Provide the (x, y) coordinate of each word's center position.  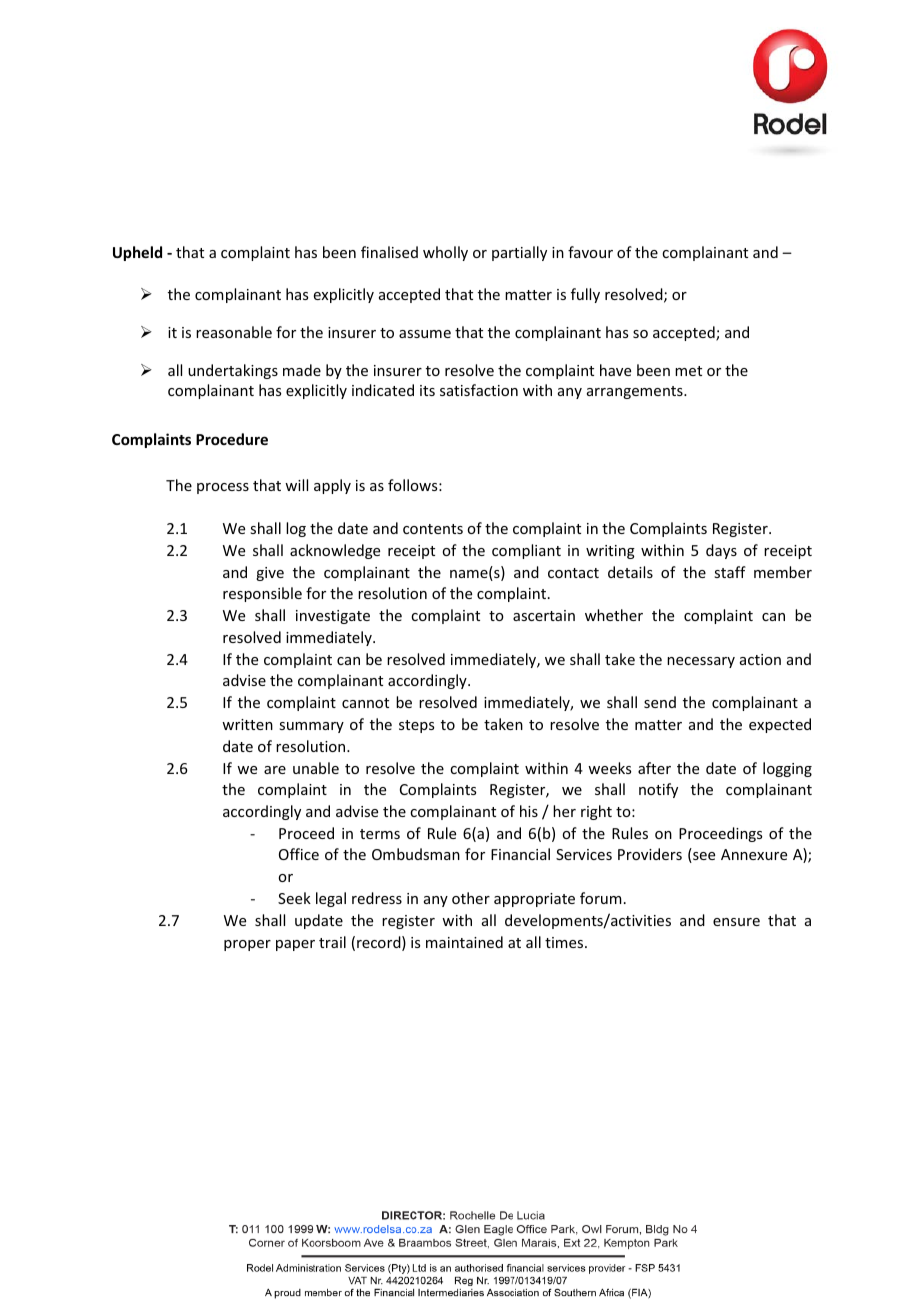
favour (590, 252)
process (223, 488)
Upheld (137, 253)
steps (416, 726)
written (247, 724)
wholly (445, 253)
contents (433, 529)
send (660, 702)
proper (247, 945)
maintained (464, 942)
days (721, 551)
